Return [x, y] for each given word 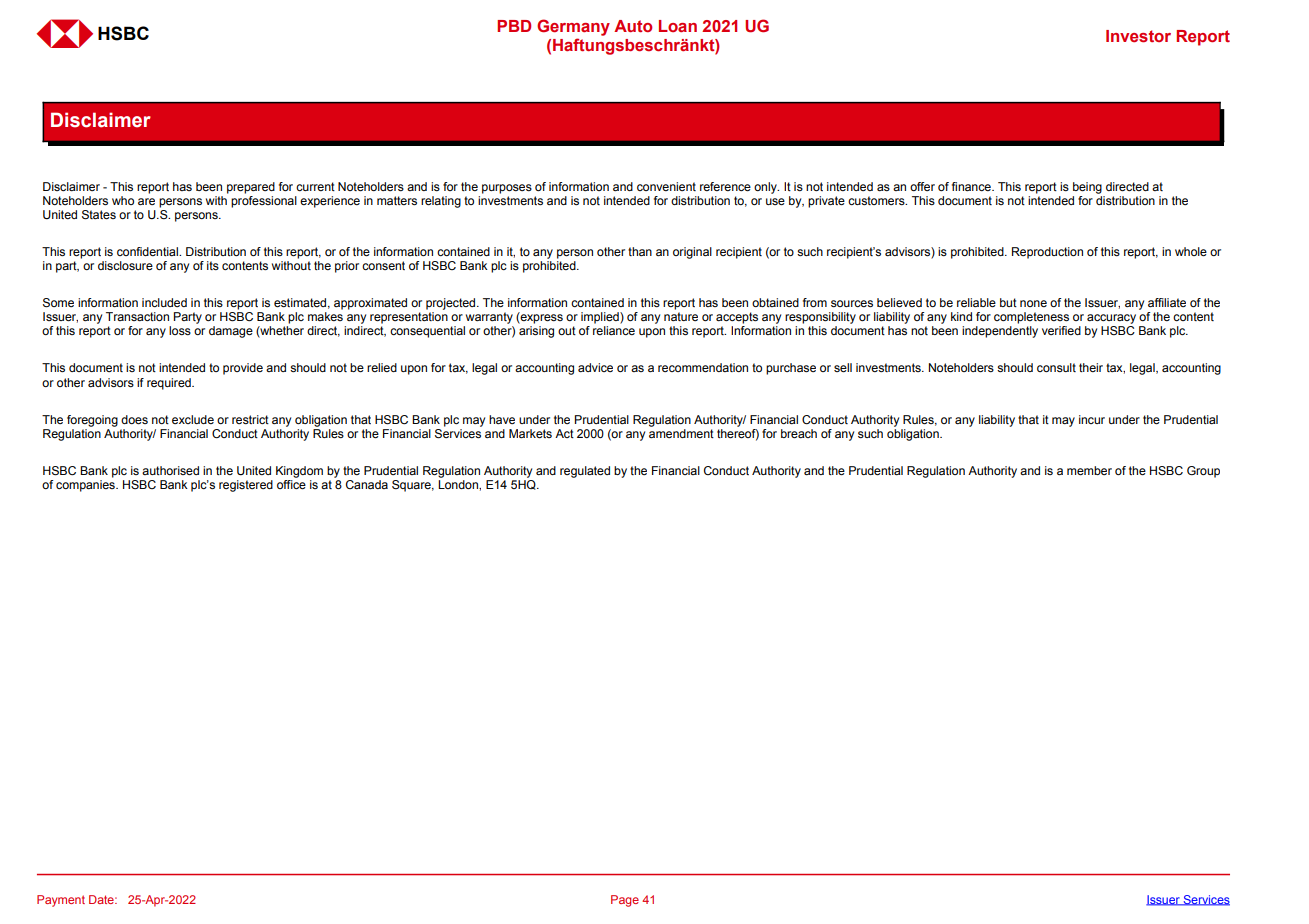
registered [246, 486]
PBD [514, 26]
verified [1061, 330]
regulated [585, 472]
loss [180, 330]
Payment [61, 901]
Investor [1138, 36]
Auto [633, 26]
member [1089, 470]
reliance [614, 330]
